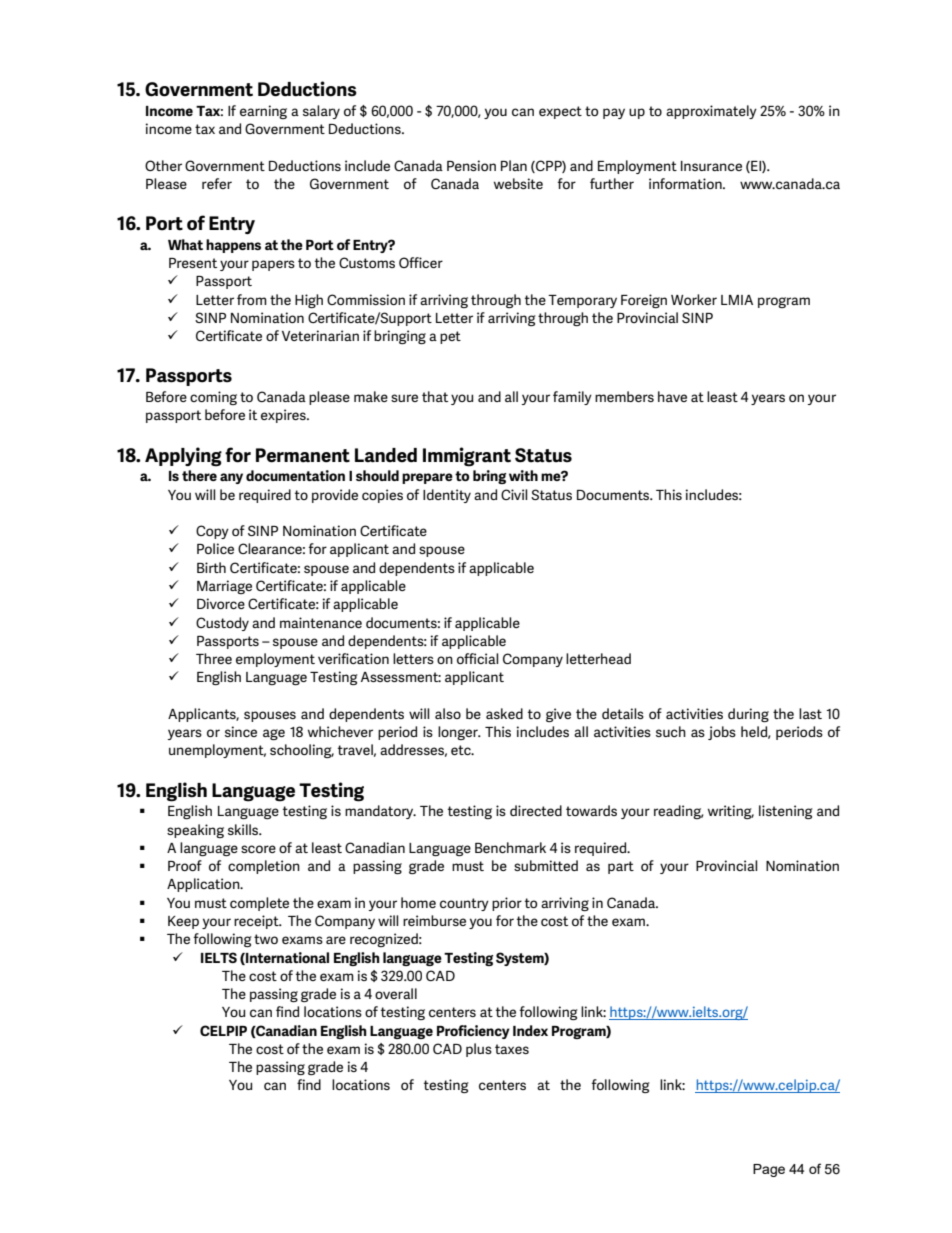 This screenshot has width=952, height=1233. I want to click on earning, so click(263, 112).
